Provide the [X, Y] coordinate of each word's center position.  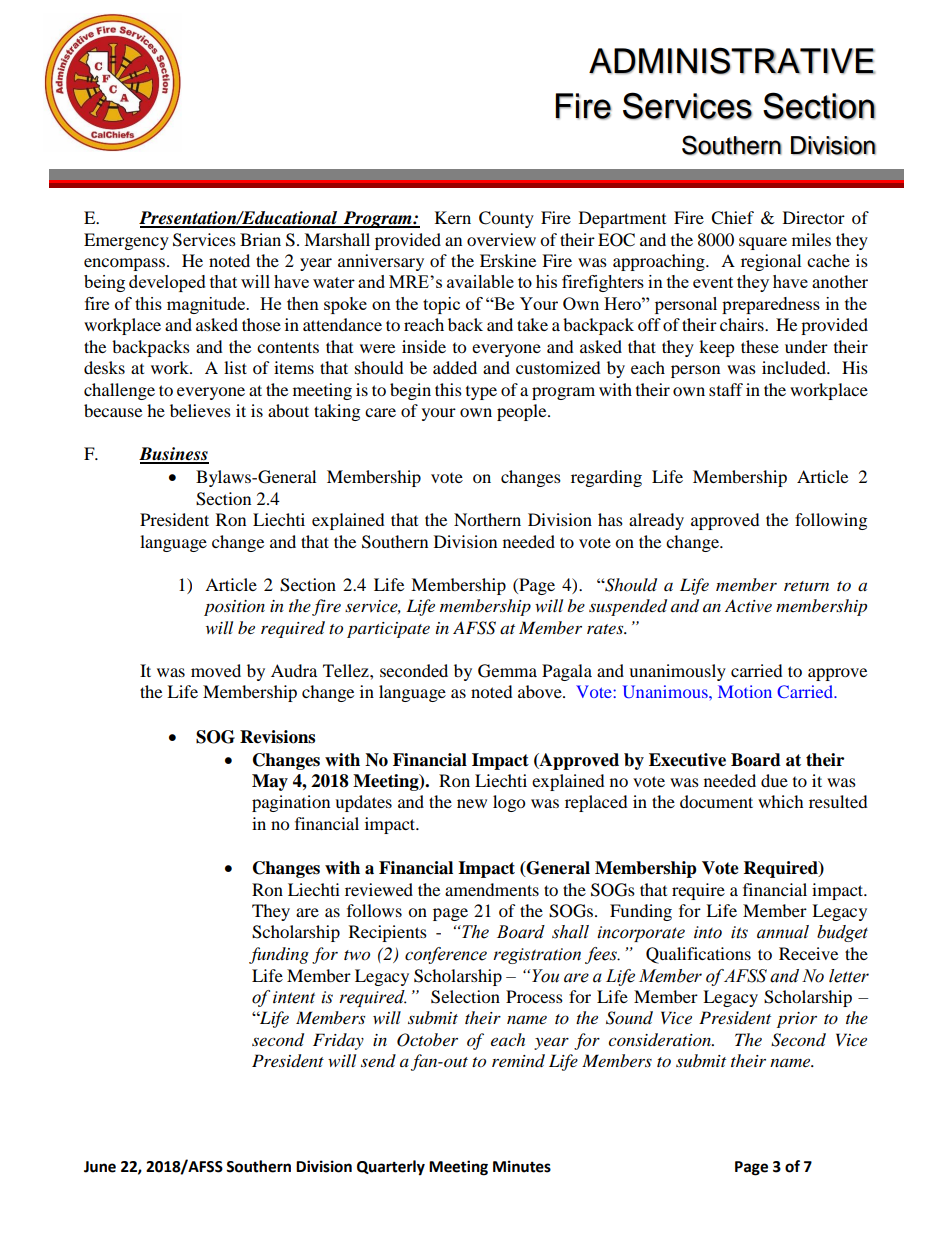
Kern [453, 217]
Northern [487, 519]
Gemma [507, 671]
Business [174, 455]
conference [446, 955]
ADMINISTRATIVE [732, 61]
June [100, 1167]
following [831, 521]
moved [216, 670]
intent [294, 997]
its [739, 932]
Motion [745, 691]
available [480, 281]
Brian [260, 239]
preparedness [771, 305]
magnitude [207, 305]
